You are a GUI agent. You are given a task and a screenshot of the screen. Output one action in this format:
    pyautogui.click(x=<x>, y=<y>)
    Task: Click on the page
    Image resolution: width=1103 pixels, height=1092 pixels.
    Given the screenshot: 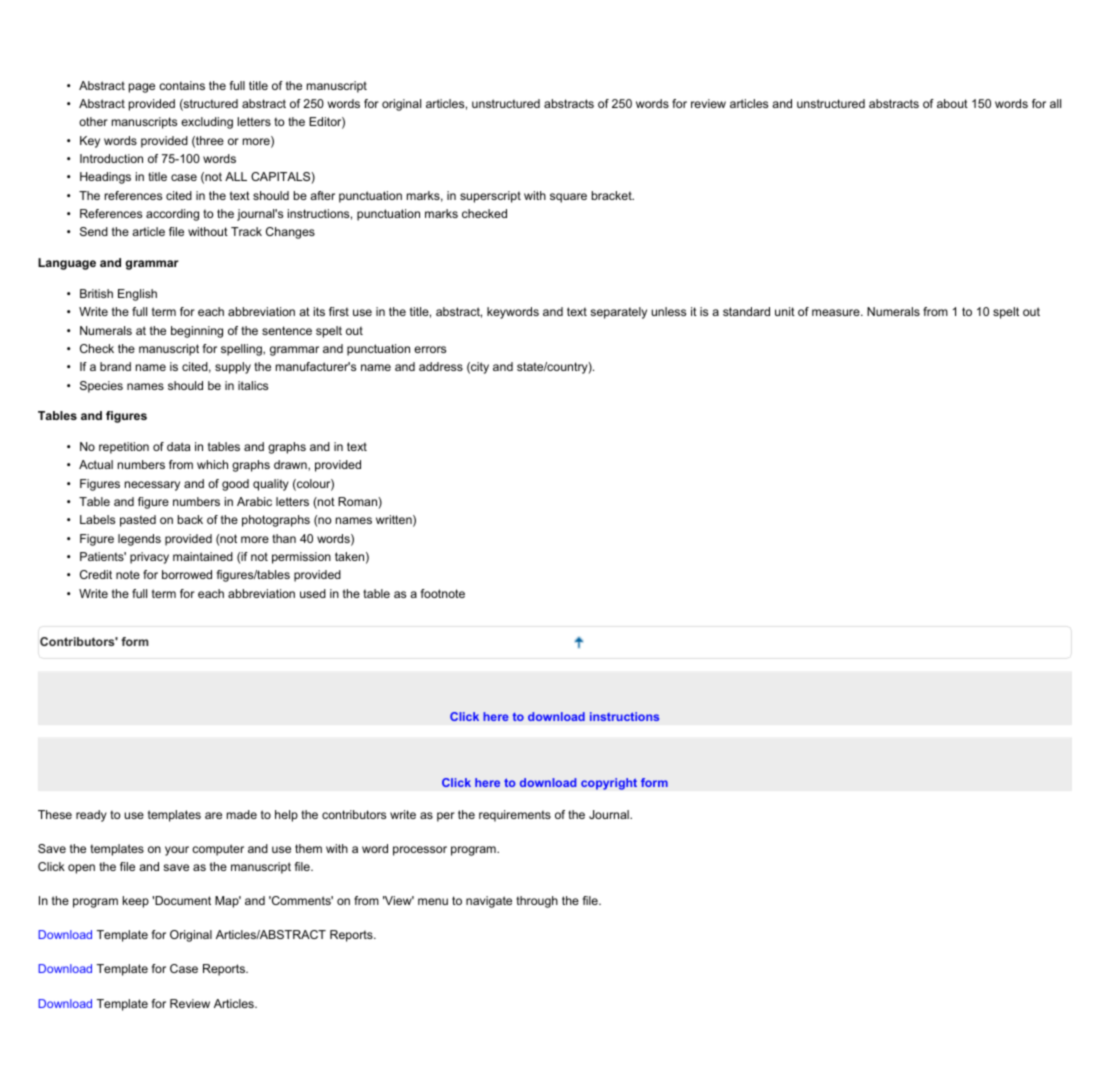 What is the action you would take?
    pyautogui.click(x=142, y=88)
